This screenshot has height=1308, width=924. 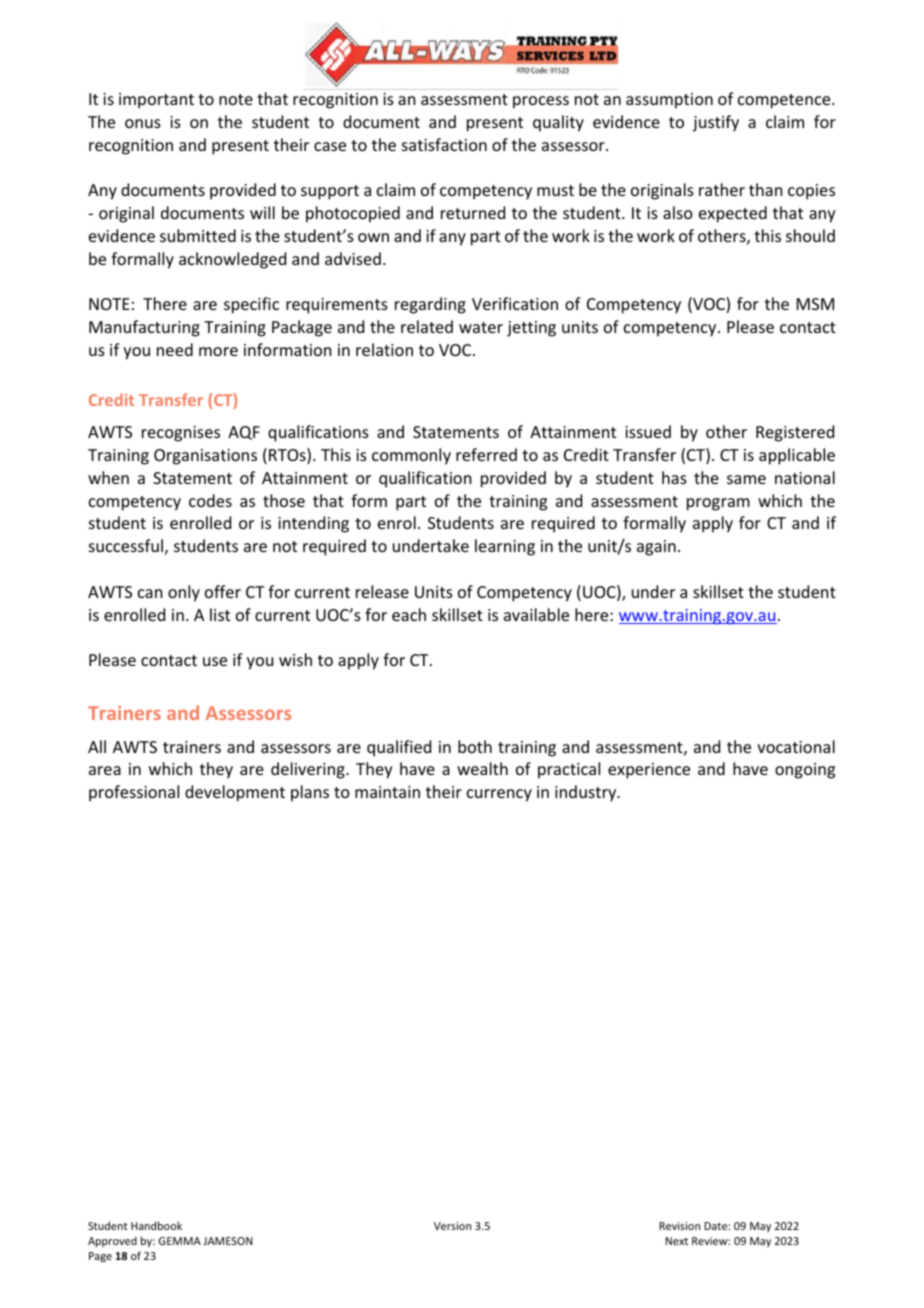 What do you see at coordinates (444, 144) in the screenshot?
I see `satisfaction` at bounding box center [444, 144].
